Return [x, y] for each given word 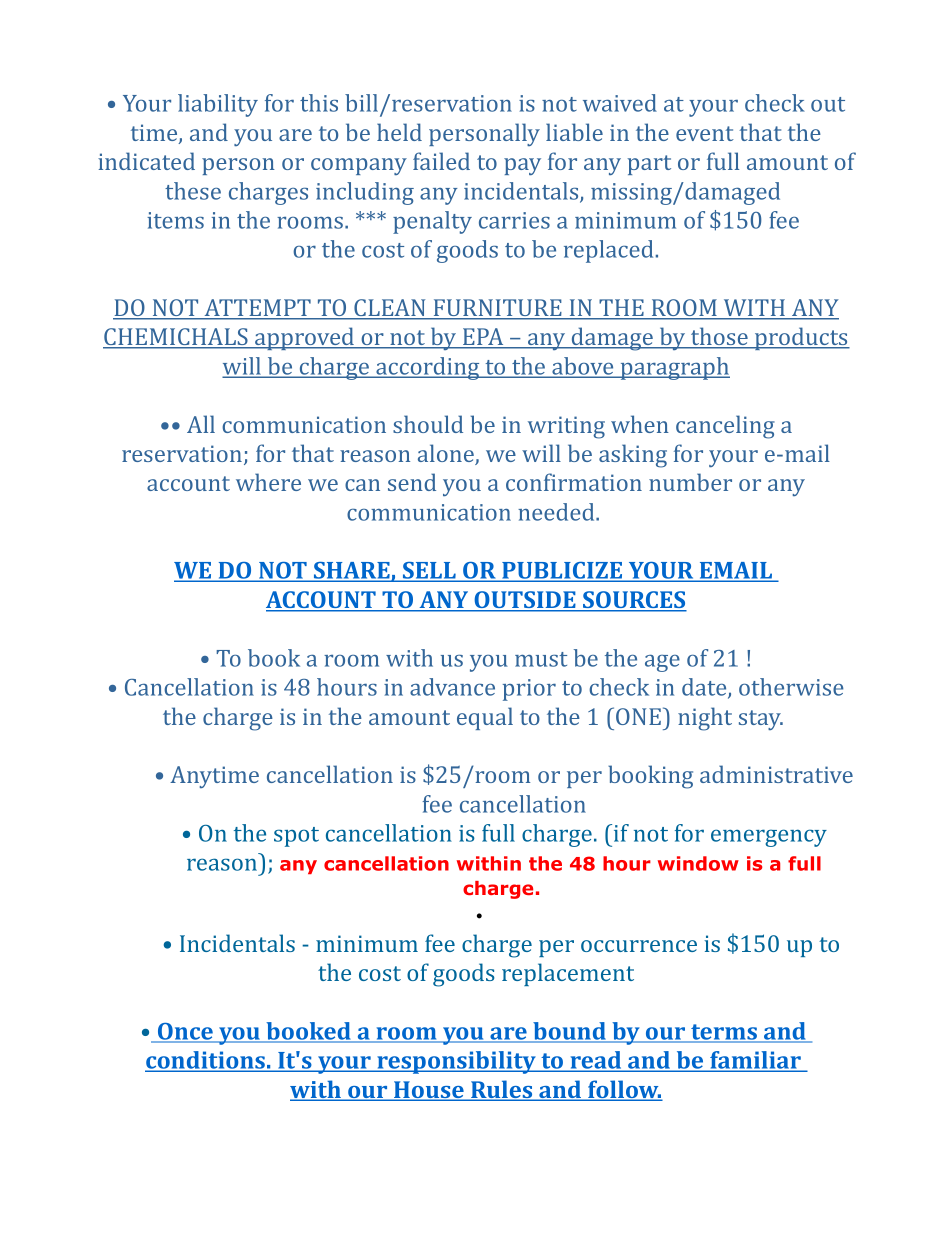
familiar [755, 1061]
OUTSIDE [525, 601]
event [705, 133]
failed [441, 161]
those [719, 337]
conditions [206, 1061]
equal [485, 718]
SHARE [351, 572]
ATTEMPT [257, 309]
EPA [483, 338]
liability [218, 105]
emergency [769, 838]
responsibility [456, 1062]
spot [296, 837]
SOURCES [634, 601]
